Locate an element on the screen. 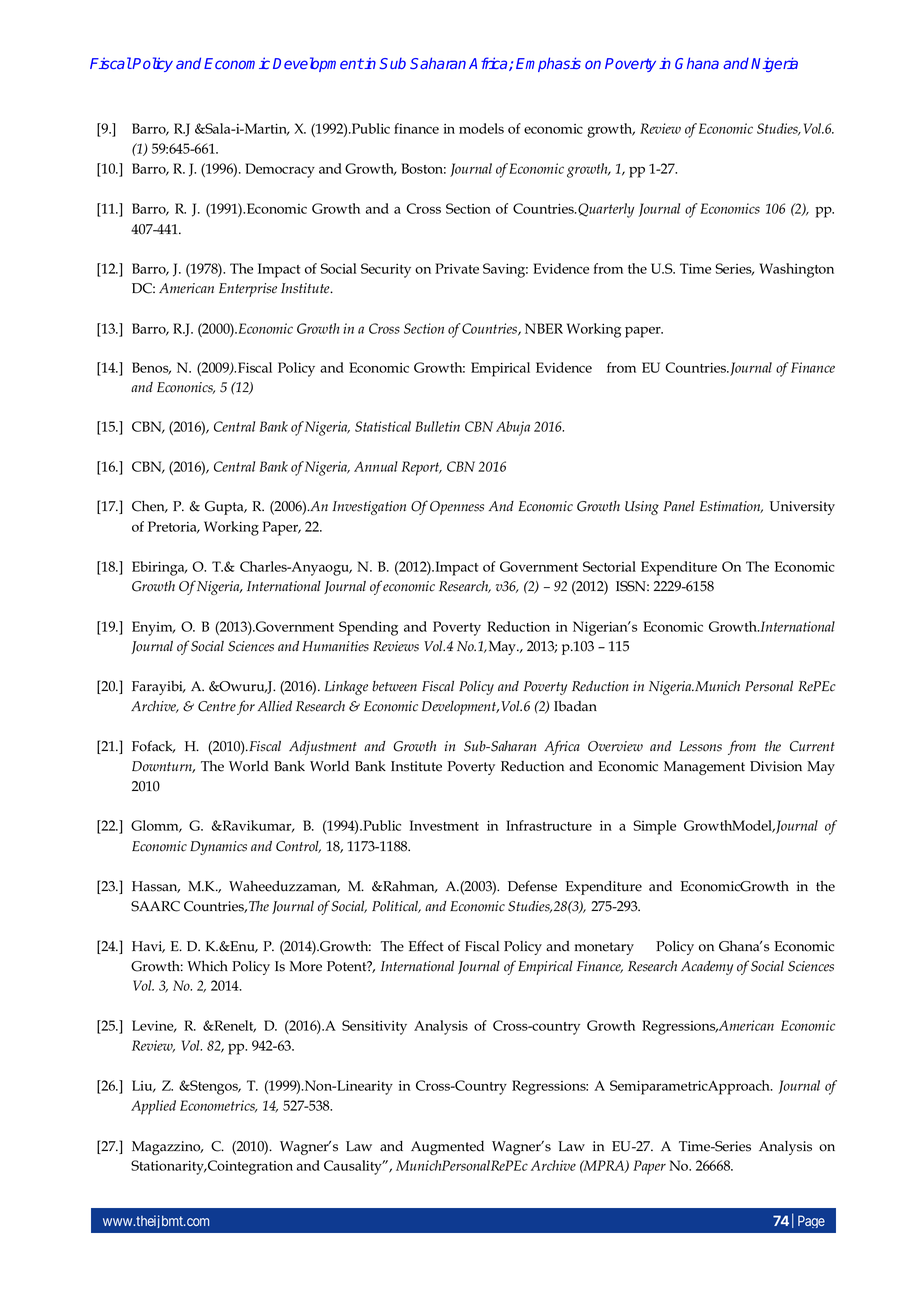 This screenshot has height=1307, width=924. Spending is located at coordinates (368, 628).
